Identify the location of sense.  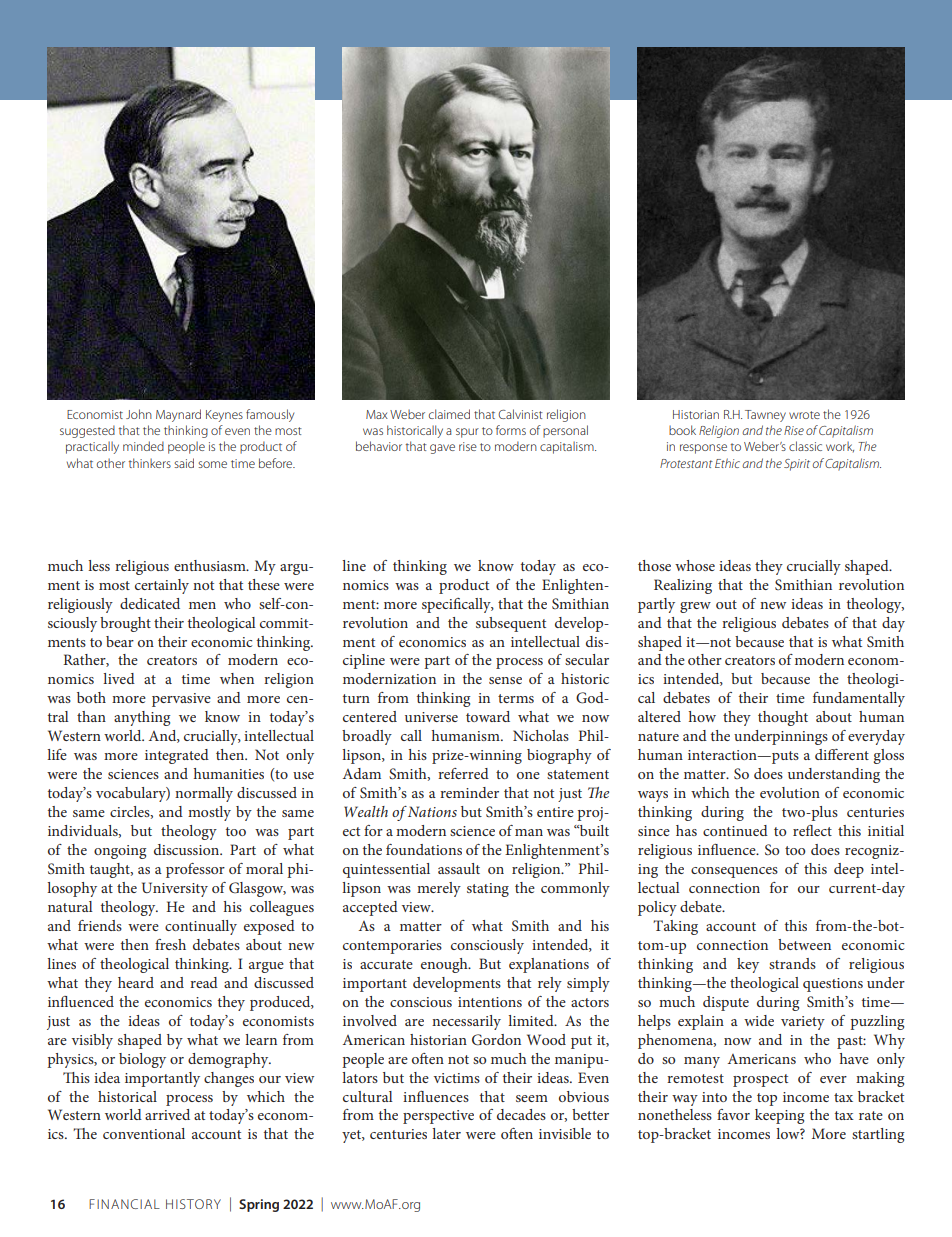
(505, 680).
